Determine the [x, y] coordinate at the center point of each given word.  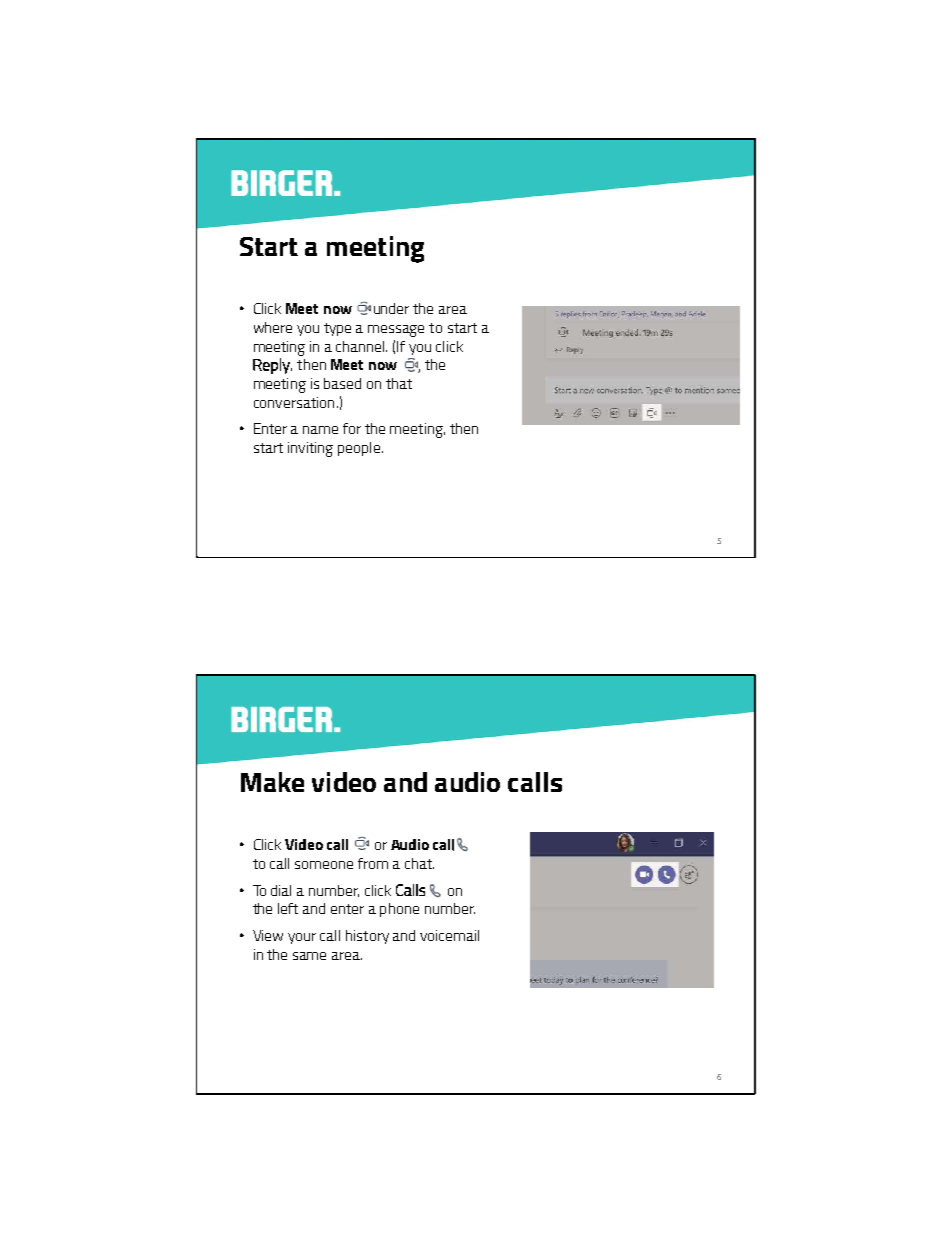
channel [361, 346]
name [320, 430]
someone [324, 865]
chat [419, 863]
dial [281, 890]
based [342, 383]
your [302, 938]
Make [272, 782]
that [399, 383]
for [352, 428]
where [273, 327]
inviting [310, 449]
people [359, 449]
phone [399, 910]
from [373, 863]
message [396, 331]
